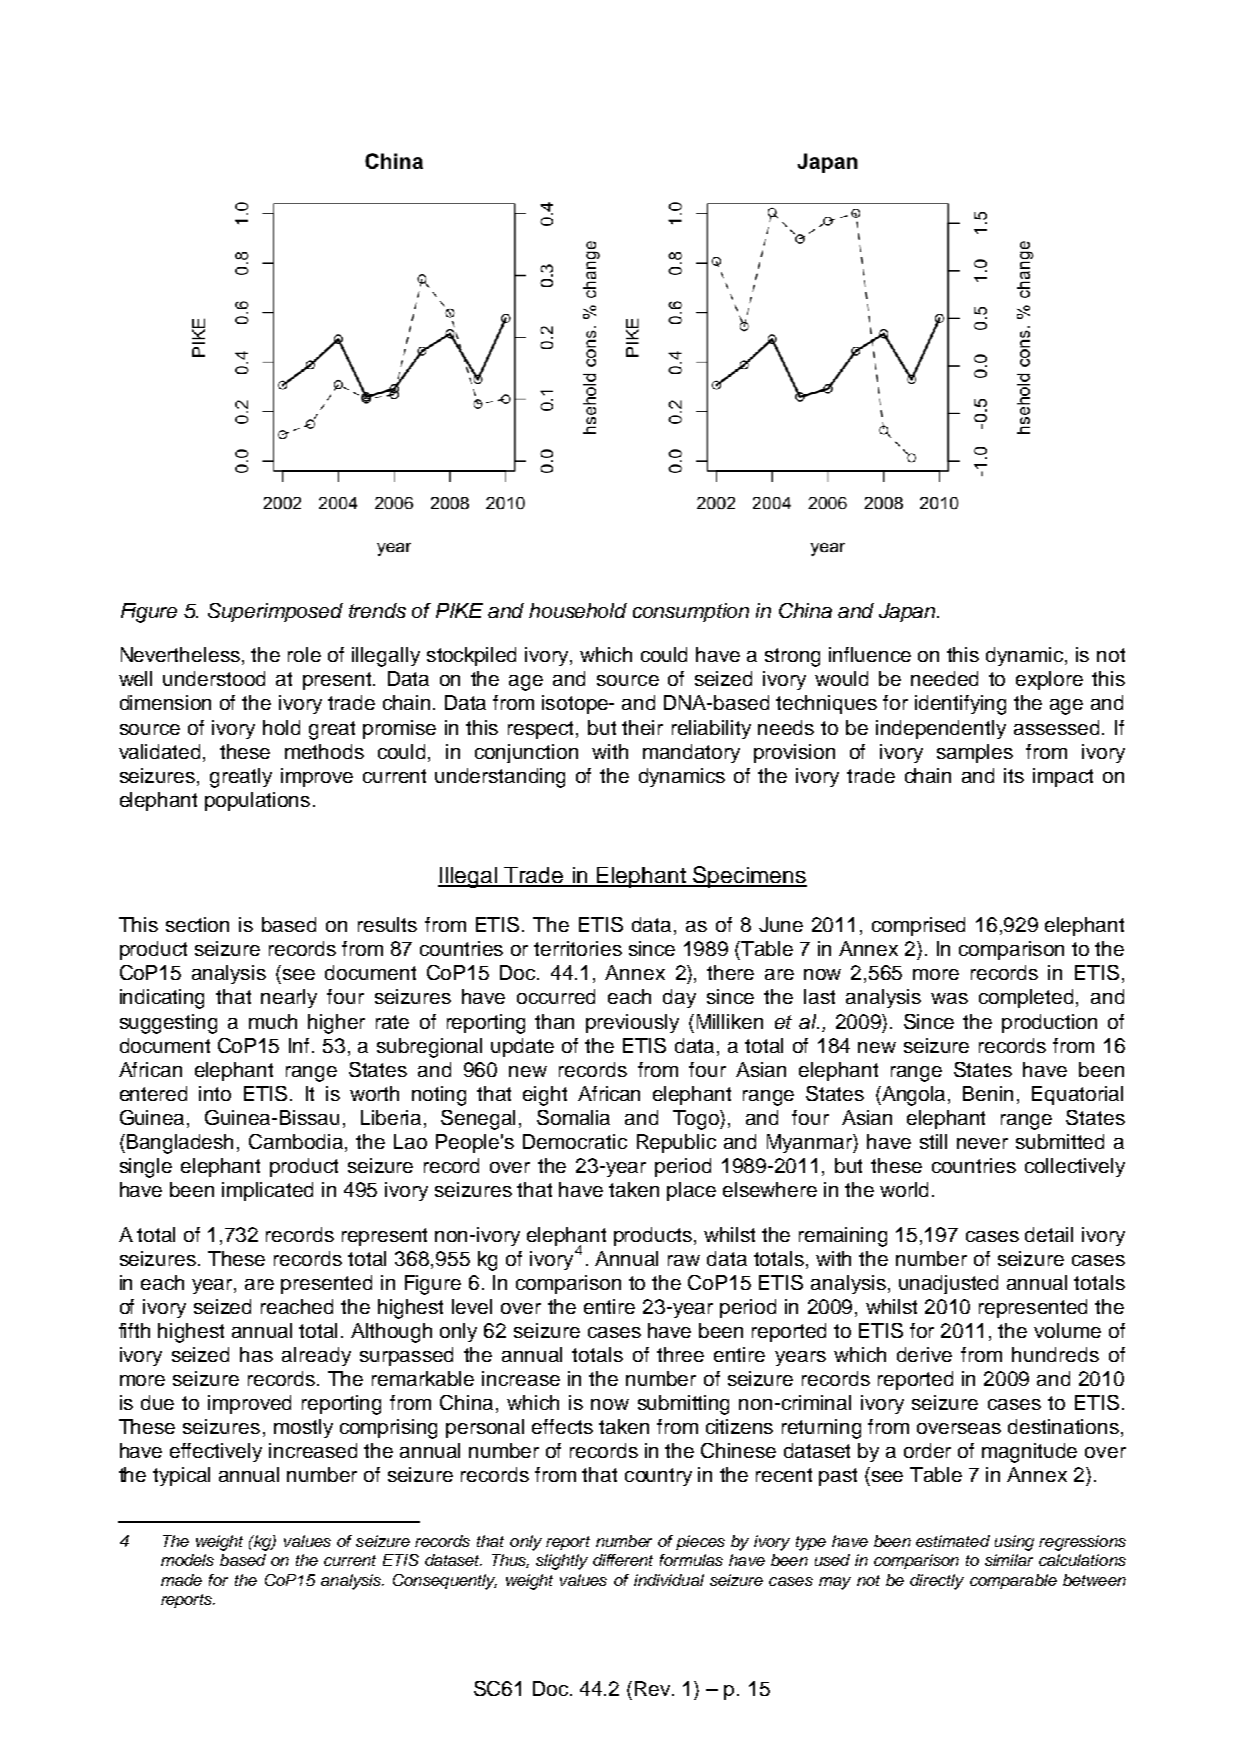 Image resolution: width=1244 pixels, height=1760 pixels. Describe the element at coordinates (684, 1260) in the document. I see `raw` at that location.
